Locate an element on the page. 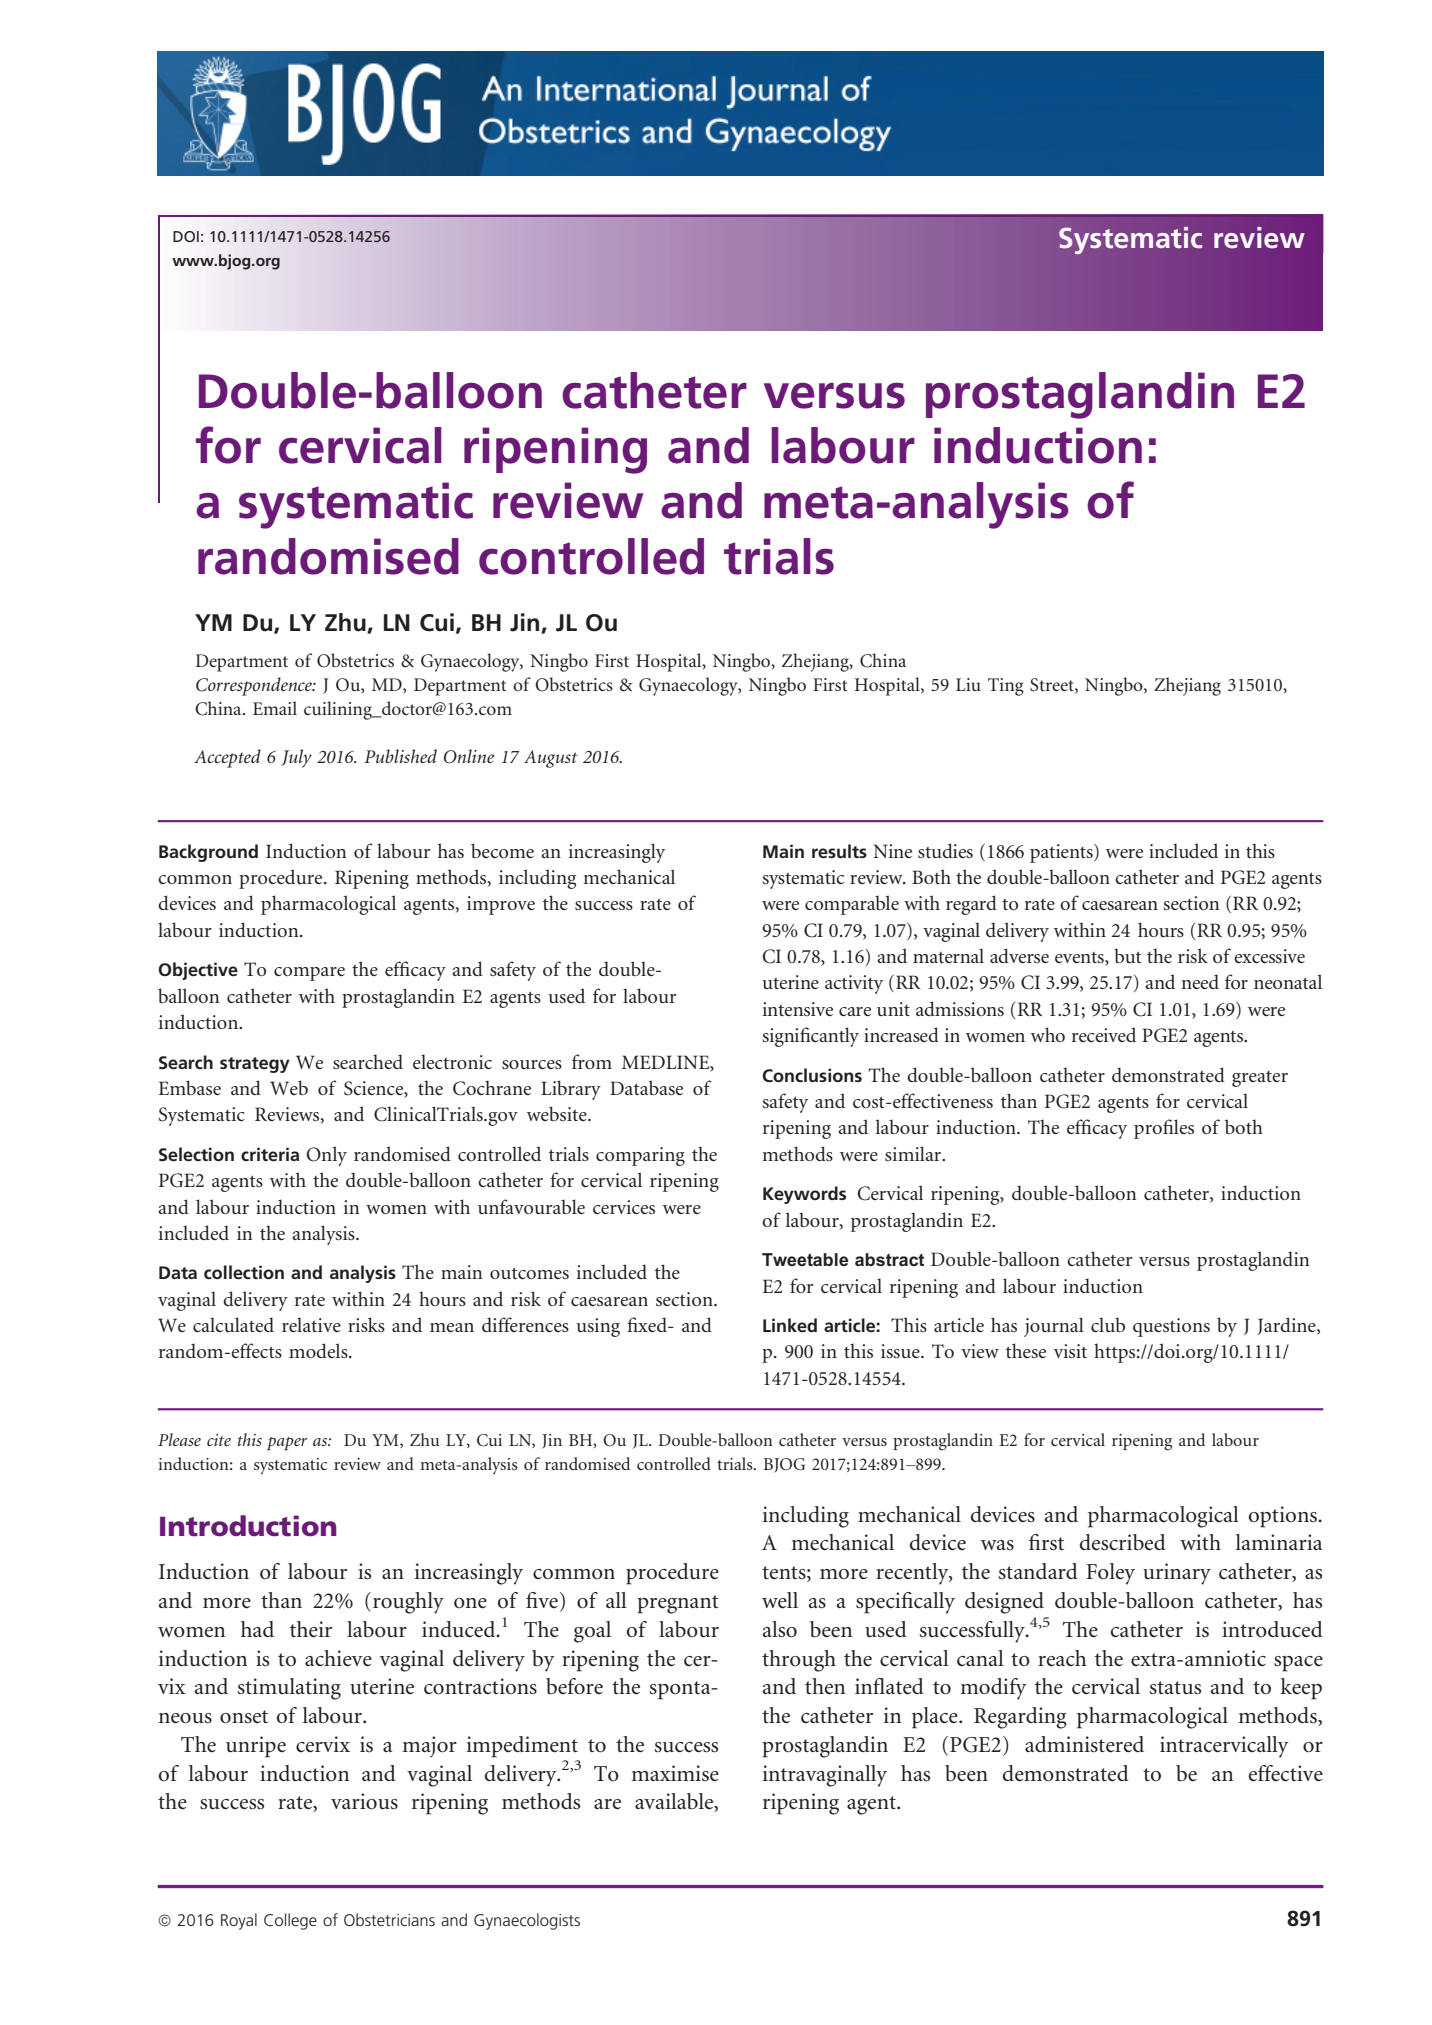  Email is located at coordinates (275, 708).
